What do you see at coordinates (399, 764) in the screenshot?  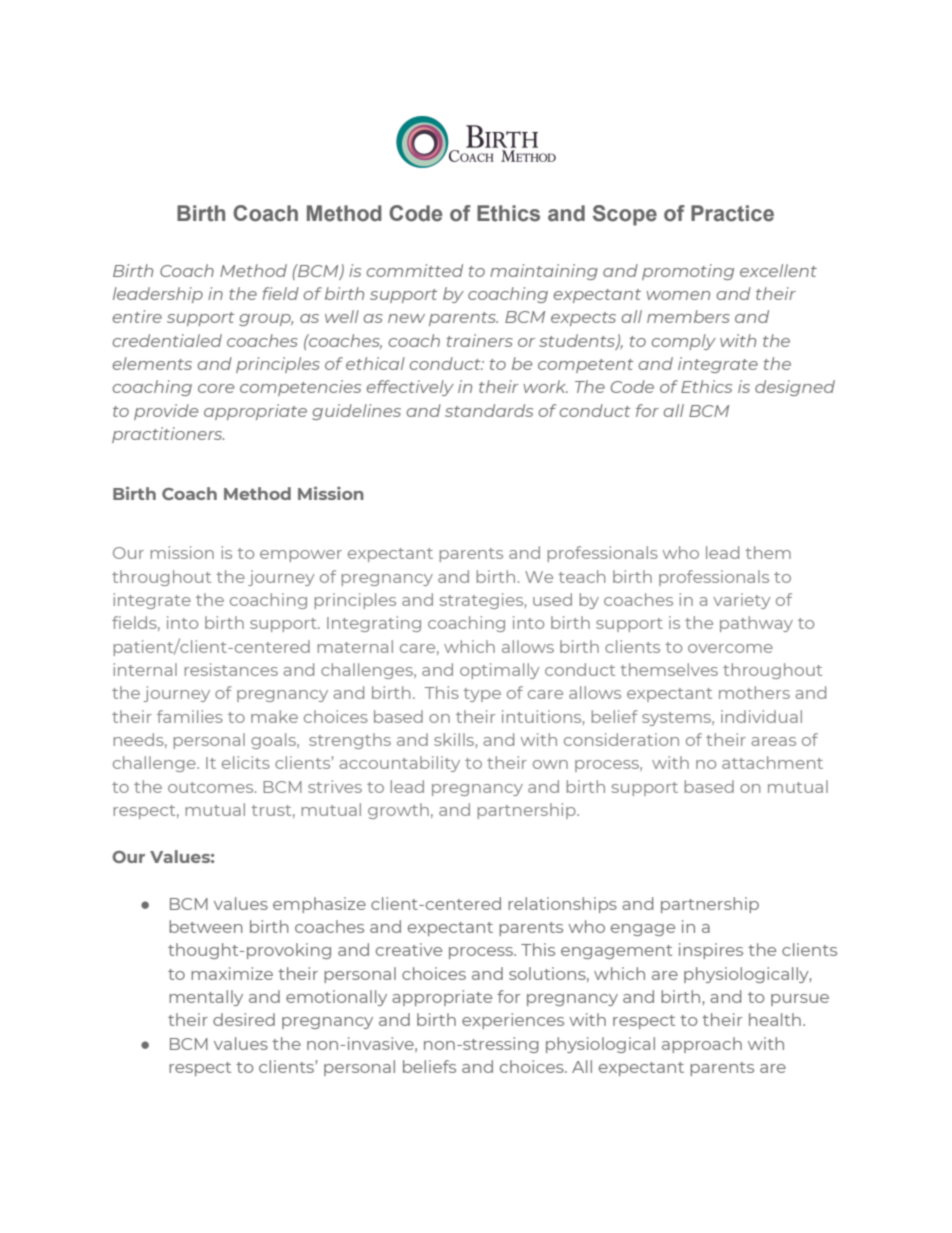 I see `accountability` at bounding box center [399, 764].
